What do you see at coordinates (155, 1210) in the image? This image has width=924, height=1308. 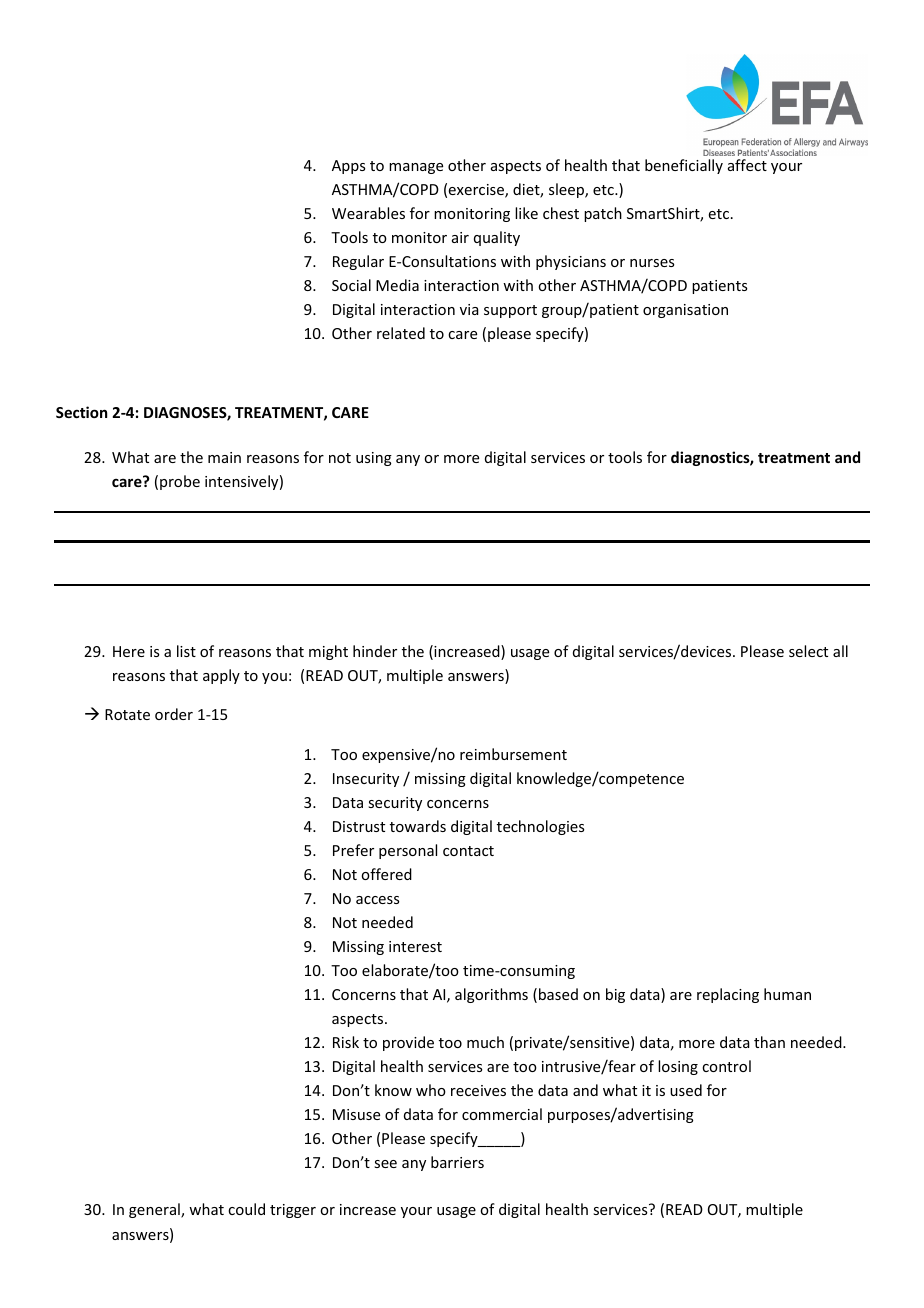 I see `general` at bounding box center [155, 1210].
